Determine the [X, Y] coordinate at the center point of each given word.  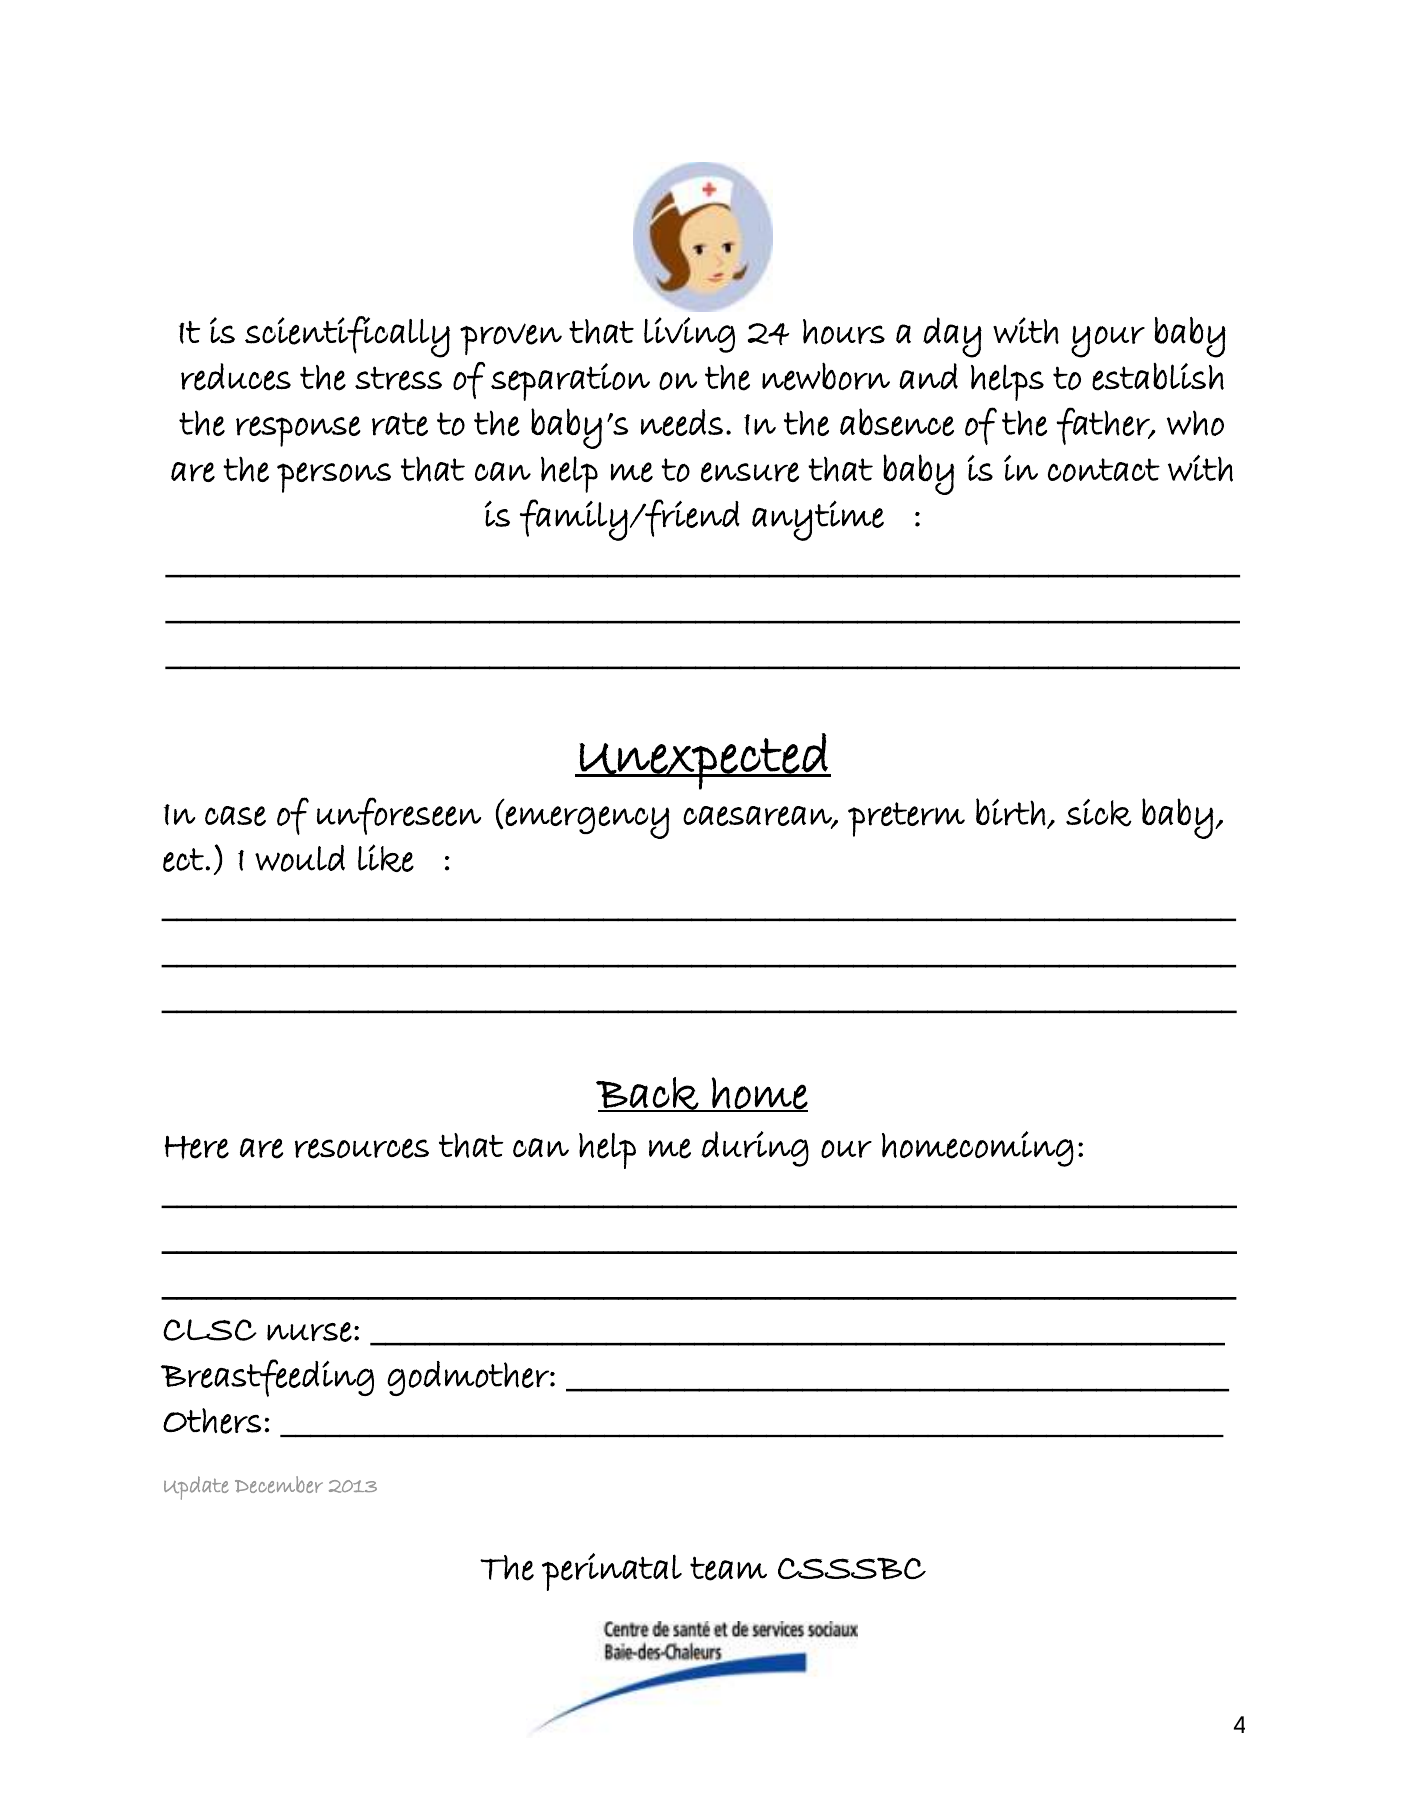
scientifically [347, 337]
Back [648, 1094]
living [689, 335]
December [279, 1484]
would [300, 858]
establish [1158, 377]
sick [1099, 813]
